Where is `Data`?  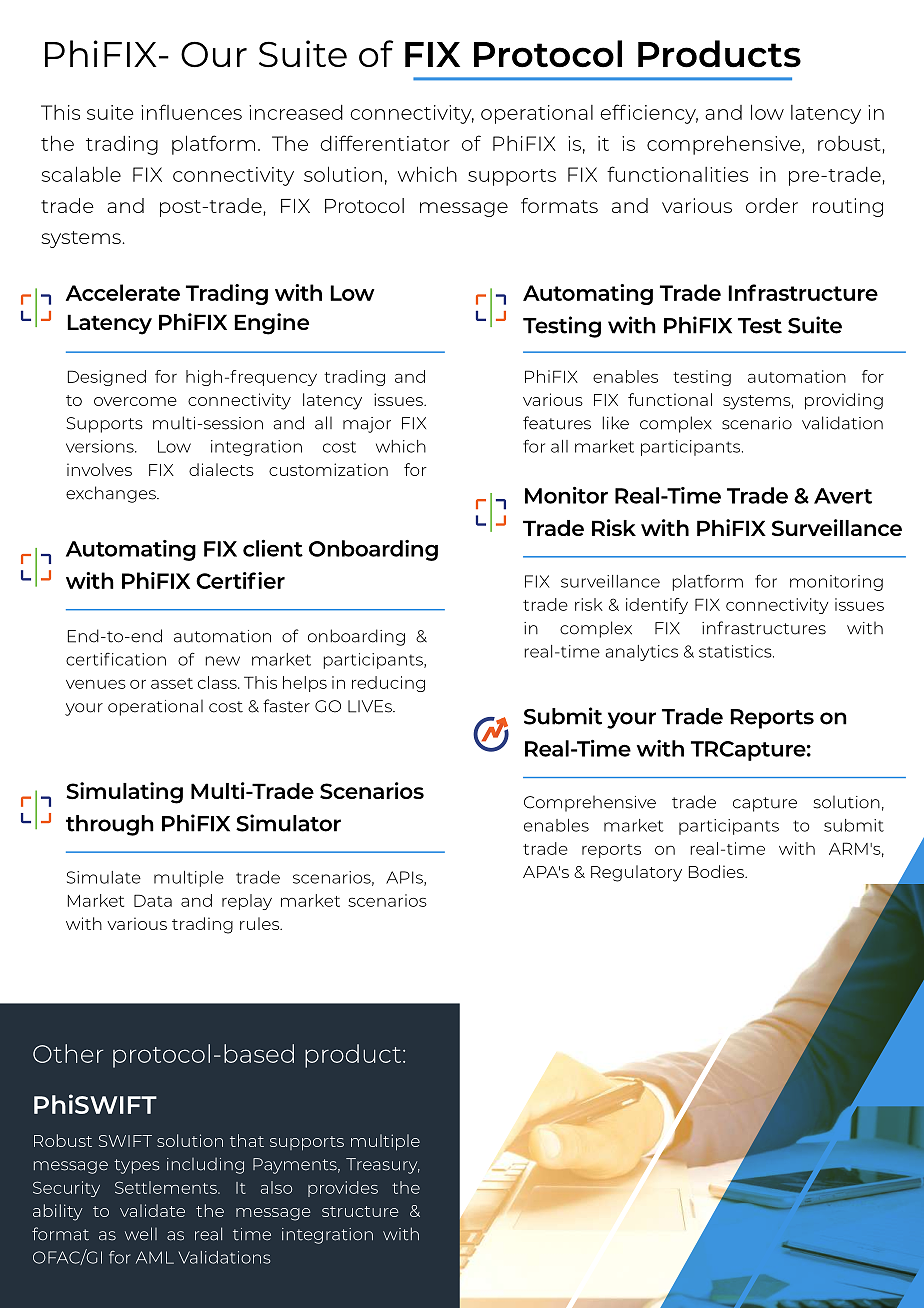 Data is located at coordinates (153, 900).
